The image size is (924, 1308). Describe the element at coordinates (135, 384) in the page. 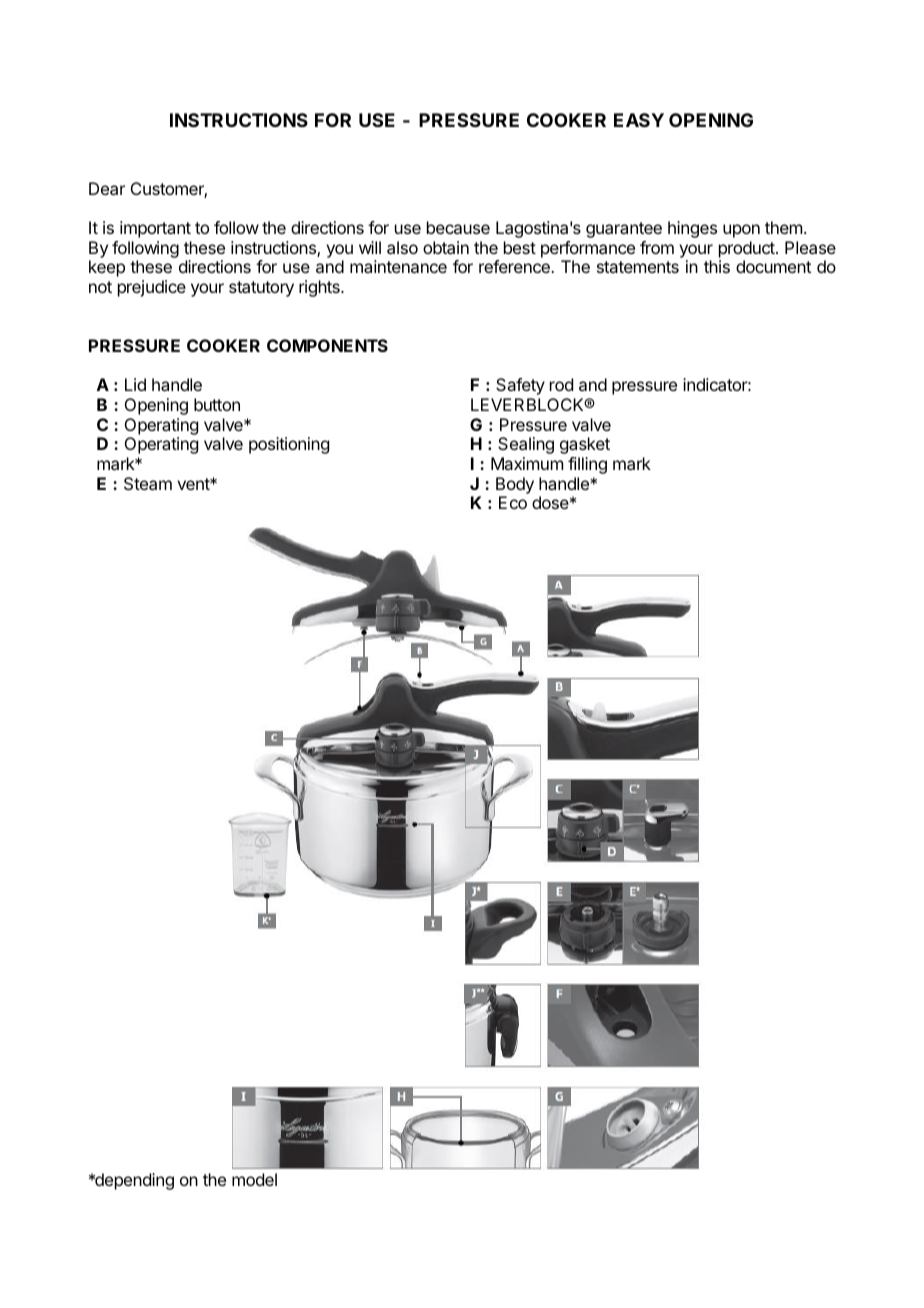

I see `Lid` at that location.
